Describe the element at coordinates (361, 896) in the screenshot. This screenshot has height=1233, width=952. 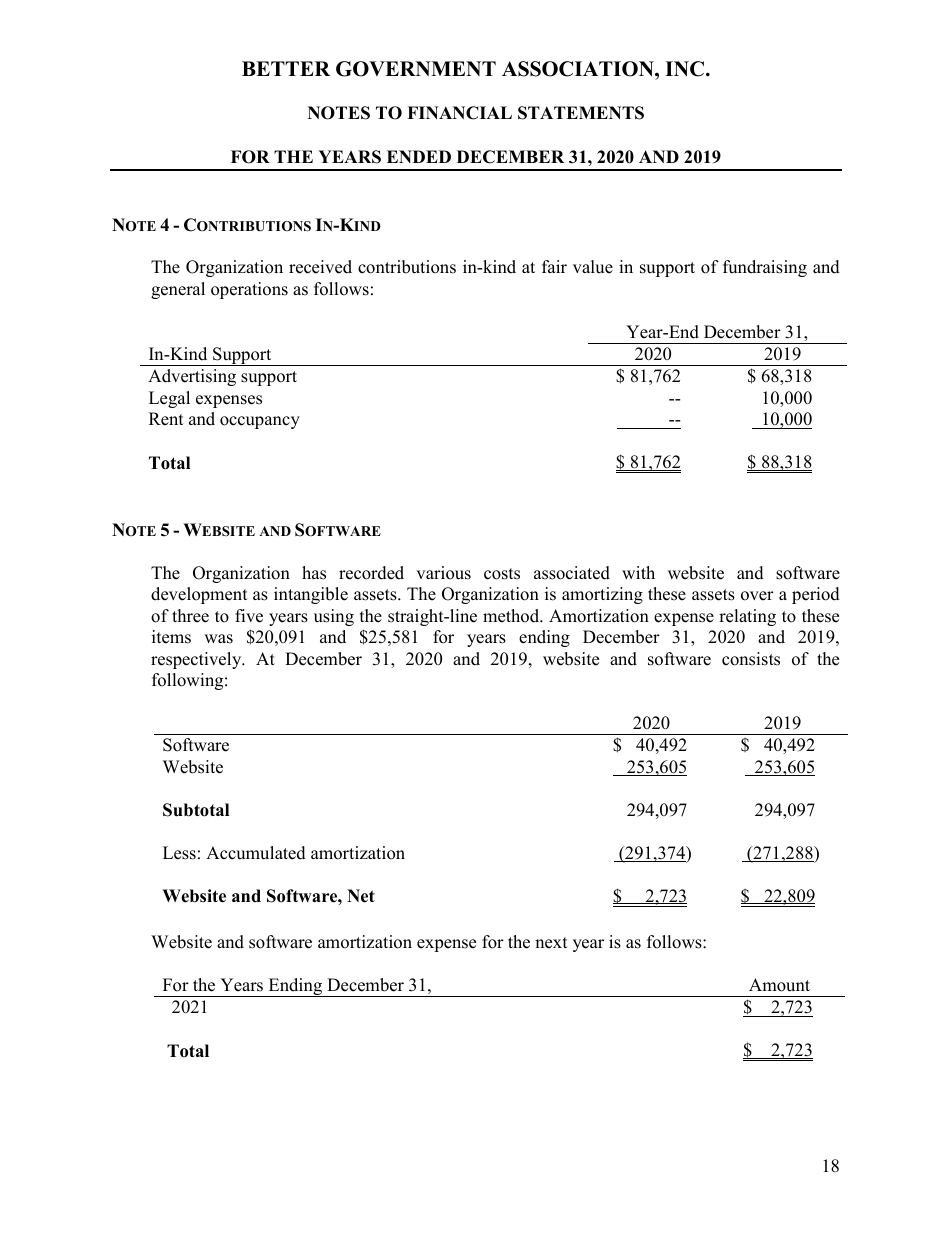
I see `Net` at that location.
